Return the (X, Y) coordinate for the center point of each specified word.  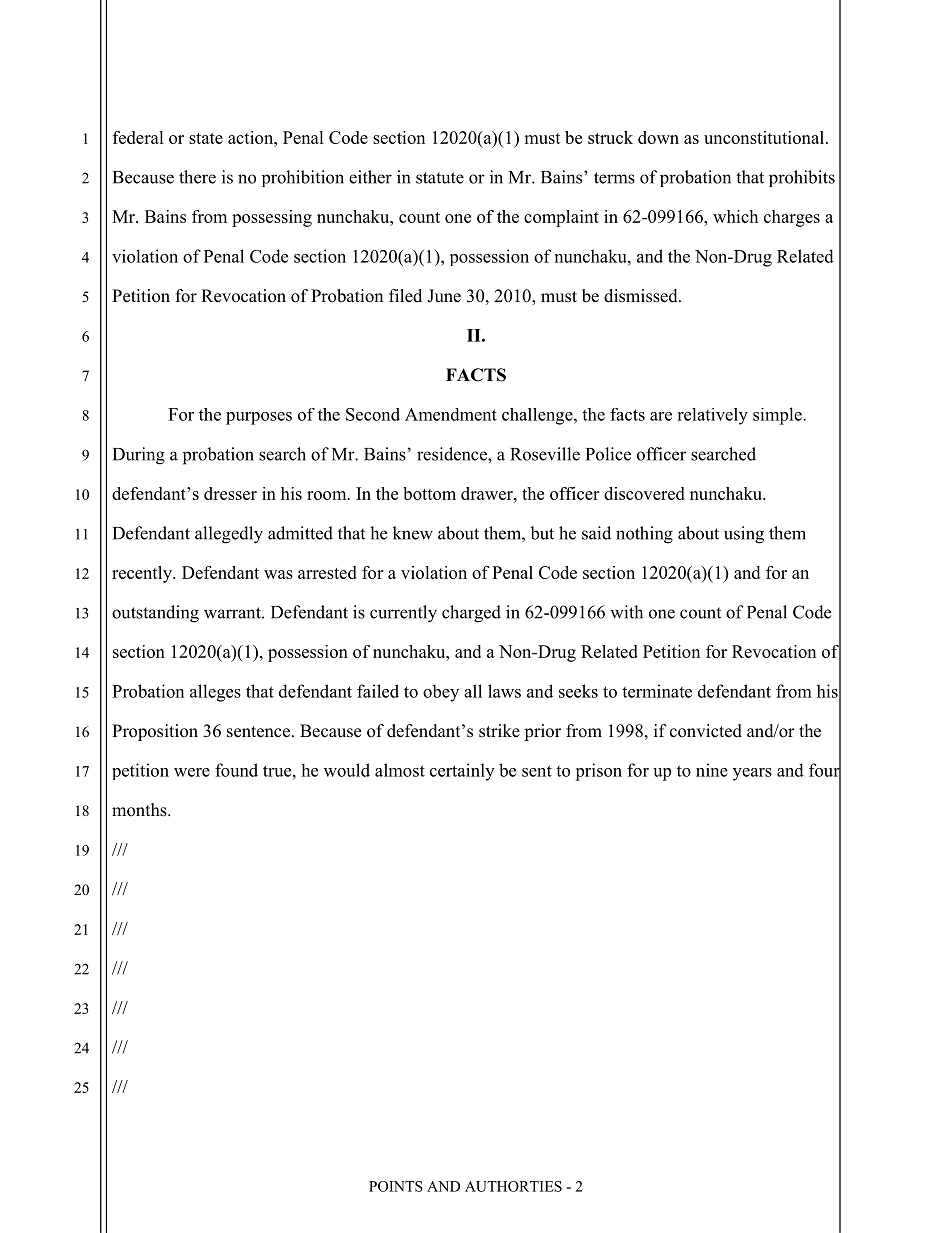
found (236, 770)
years (752, 774)
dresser (230, 493)
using (744, 535)
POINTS (396, 1186)
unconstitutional (765, 137)
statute (440, 178)
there (197, 177)
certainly (462, 772)
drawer (488, 493)
